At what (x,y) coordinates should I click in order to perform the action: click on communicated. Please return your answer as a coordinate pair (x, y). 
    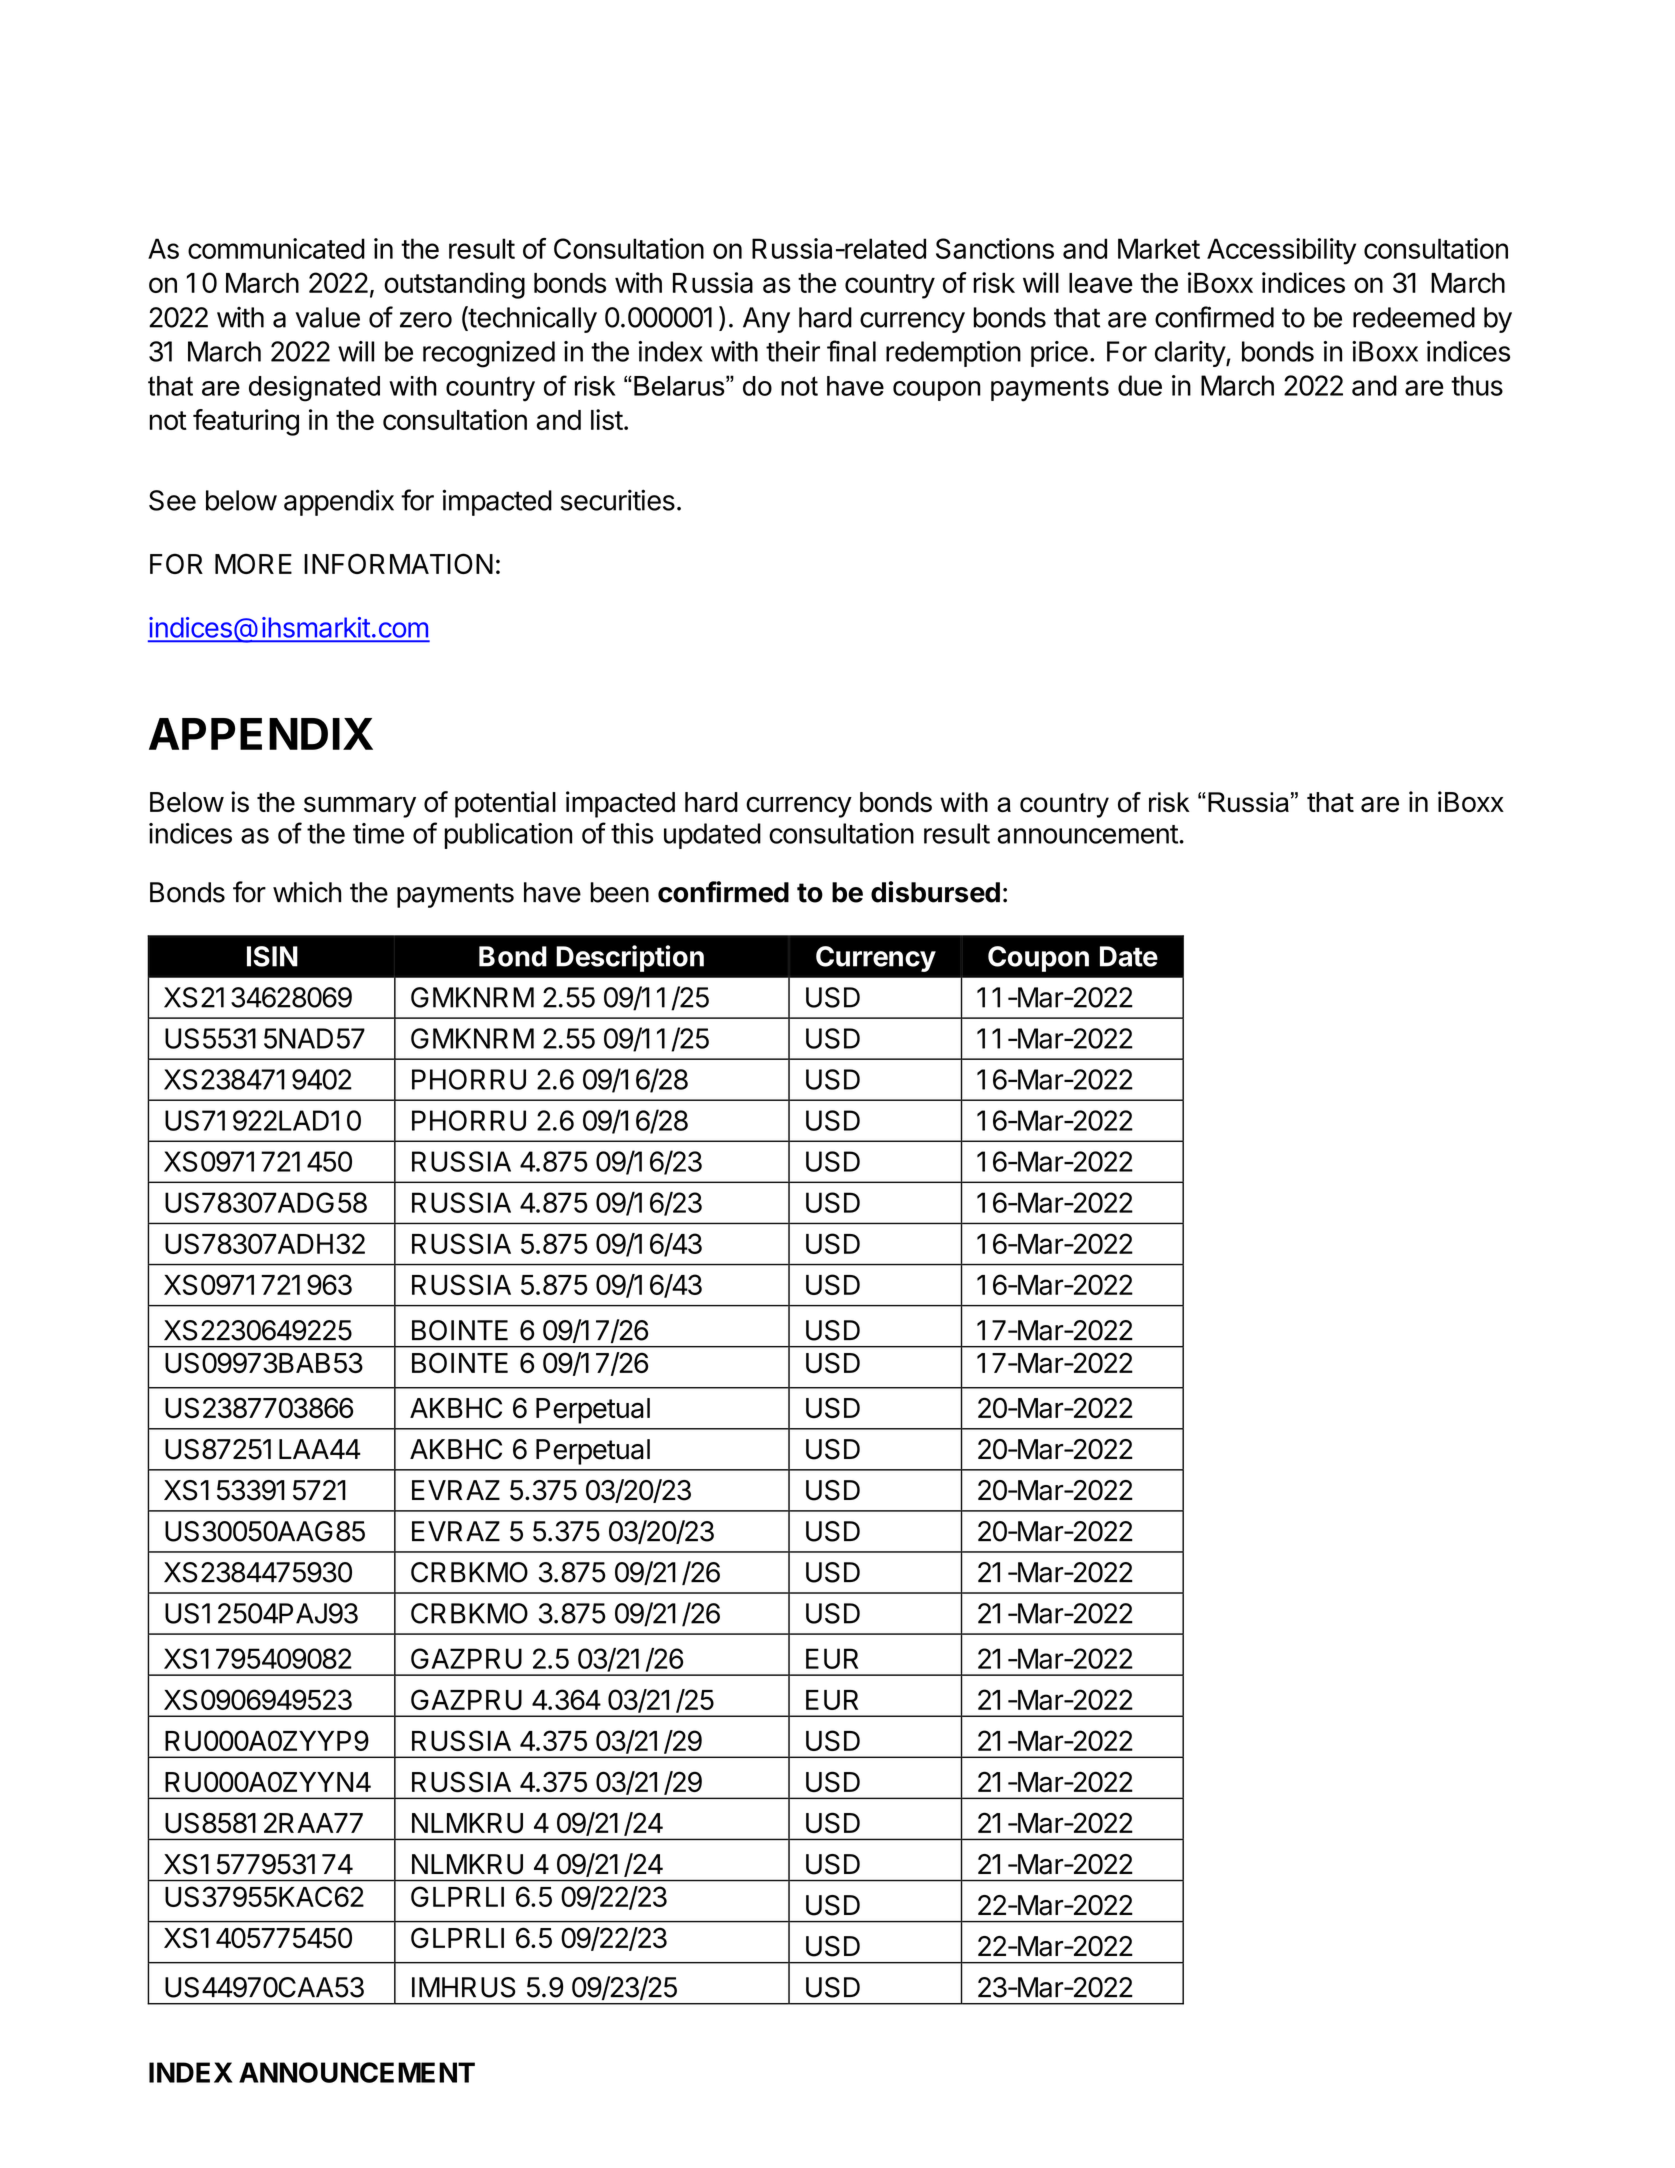
    Looking at the image, I should click on (276, 248).
